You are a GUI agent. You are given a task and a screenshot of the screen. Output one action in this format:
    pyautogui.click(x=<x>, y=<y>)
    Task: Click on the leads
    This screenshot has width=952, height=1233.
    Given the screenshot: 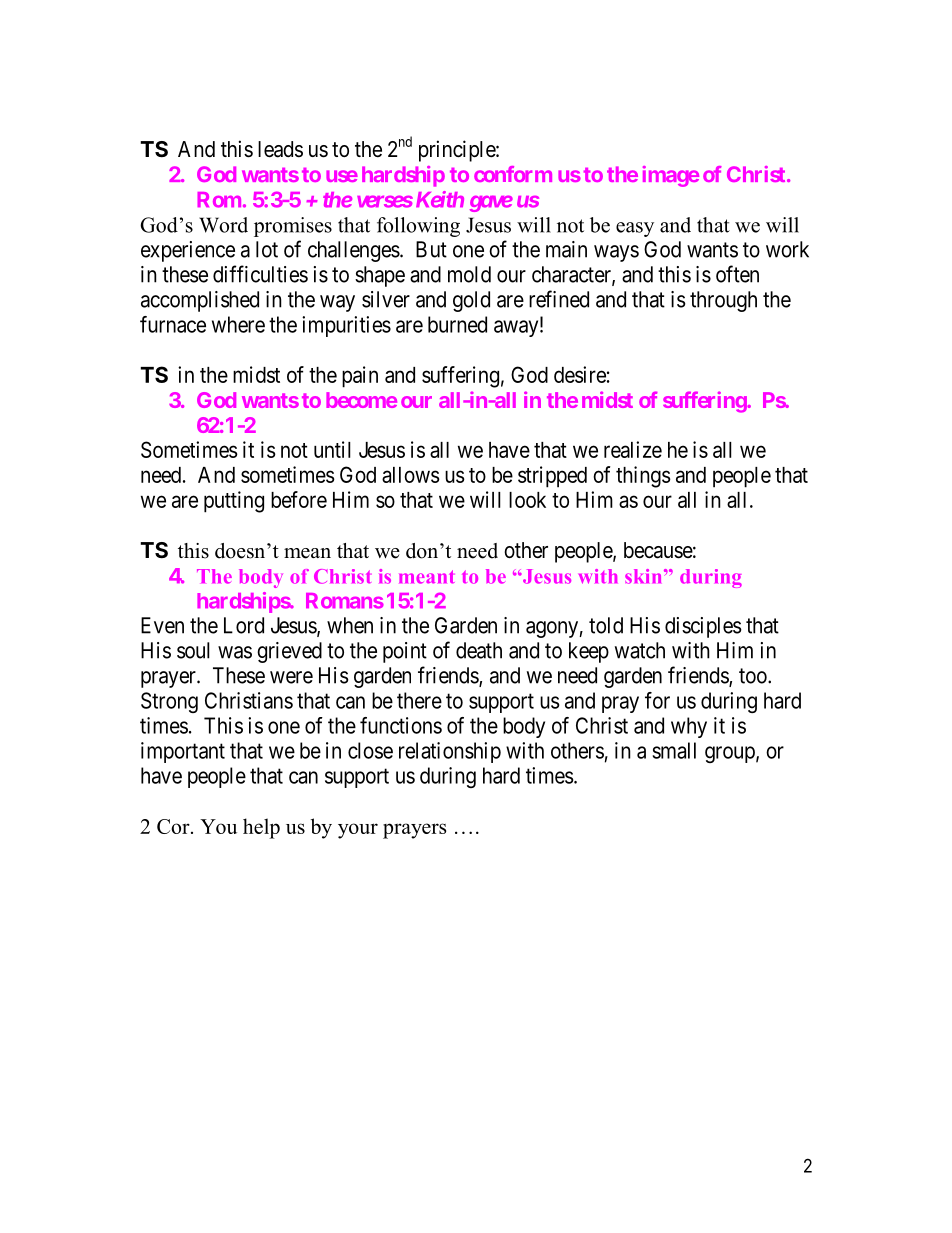 What is the action you would take?
    pyautogui.click(x=280, y=149)
